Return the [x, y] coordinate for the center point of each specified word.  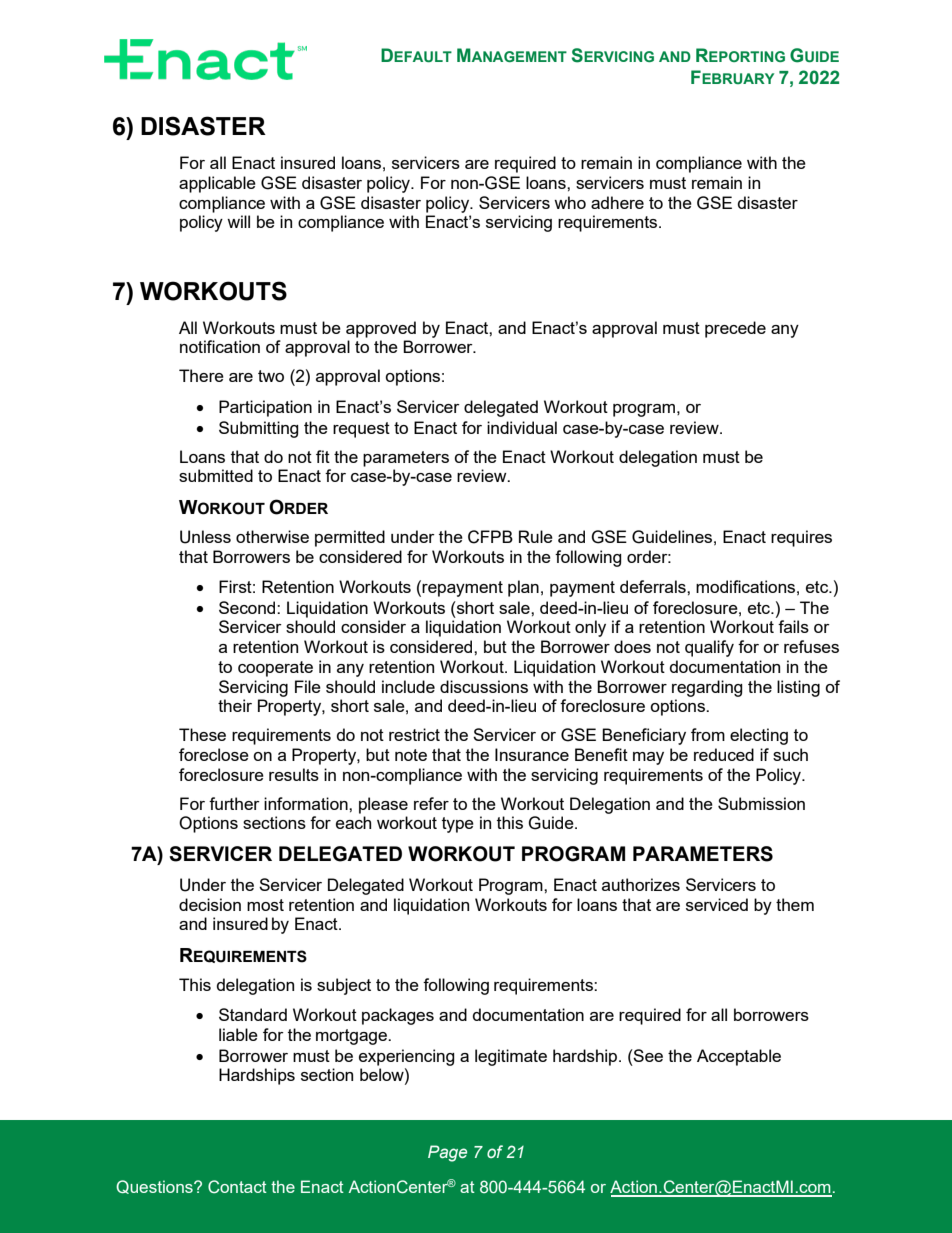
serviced [717, 904]
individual [522, 427]
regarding [707, 688]
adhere [617, 202]
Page [447, 1153]
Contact [237, 1187]
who [570, 202]
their [235, 705]
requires [801, 538]
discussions [484, 686]
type [458, 825]
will [238, 221]
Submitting [259, 429]
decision [210, 904]
